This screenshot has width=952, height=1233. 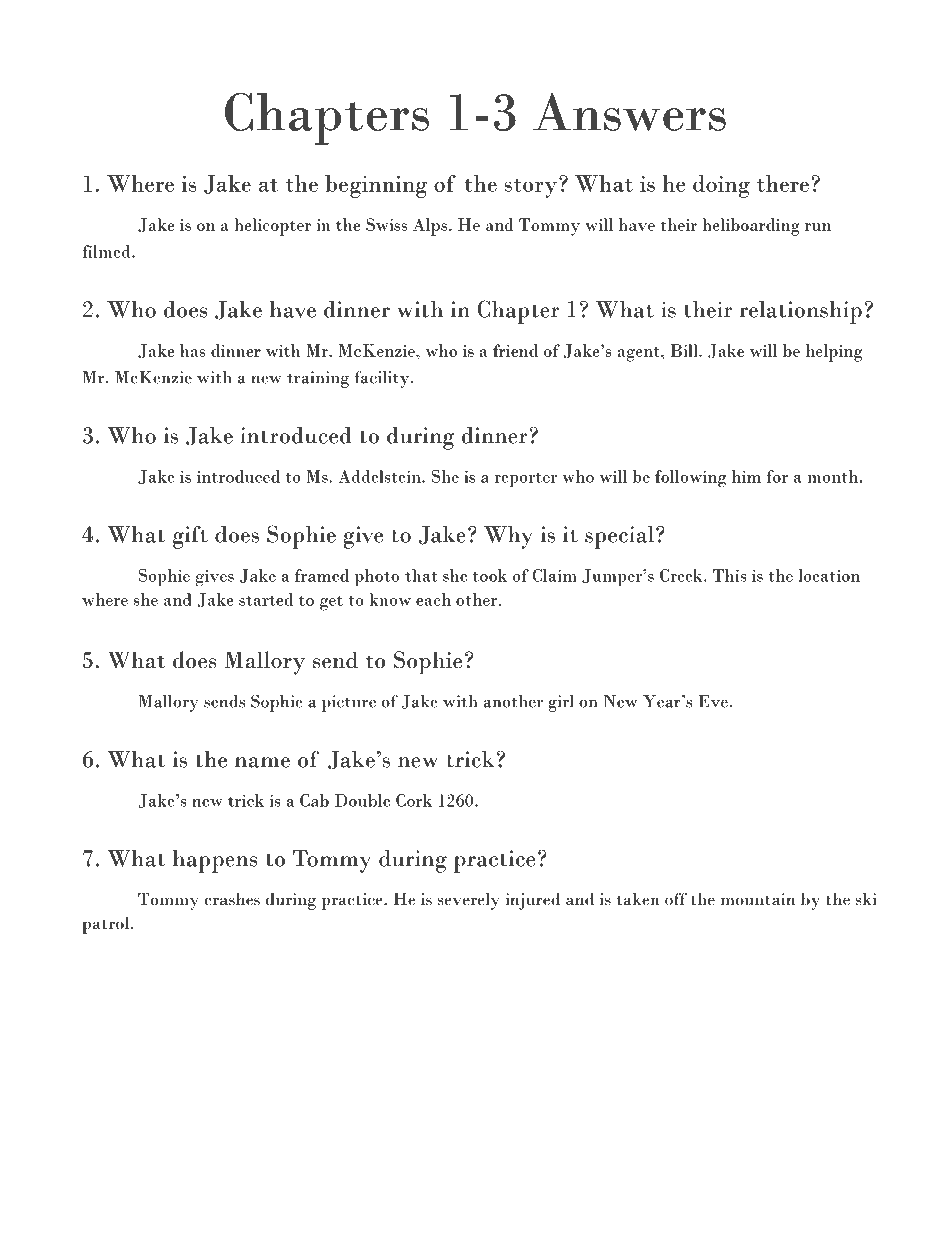 What do you see at coordinates (266, 599) in the screenshot?
I see `started` at bounding box center [266, 599].
